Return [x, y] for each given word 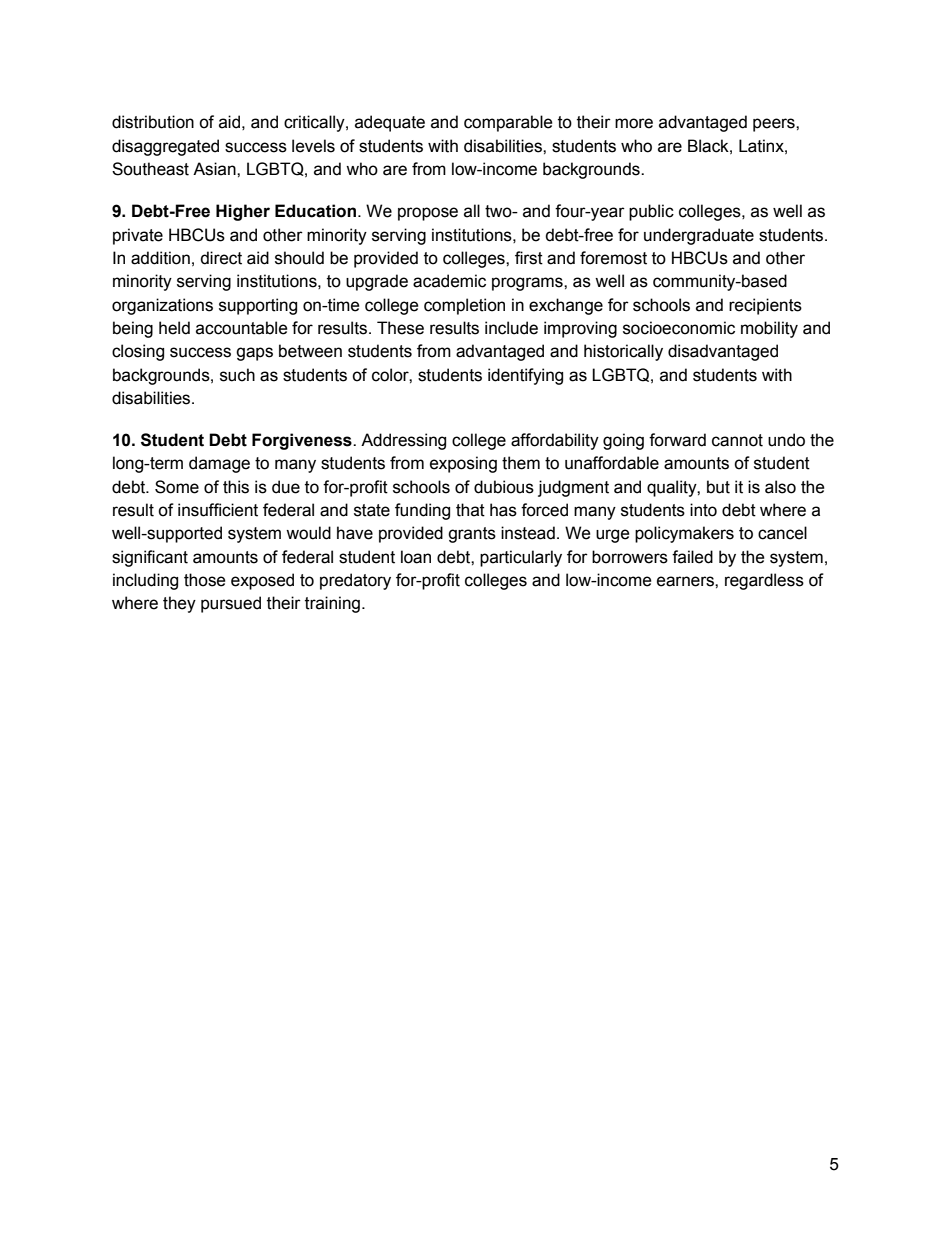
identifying [525, 376]
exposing [463, 464]
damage [219, 464]
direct [221, 258]
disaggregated [165, 147]
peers [775, 125]
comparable [508, 123]
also [780, 487]
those [205, 580]
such [237, 375]
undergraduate [699, 236]
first [529, 258]
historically [623, 352]
